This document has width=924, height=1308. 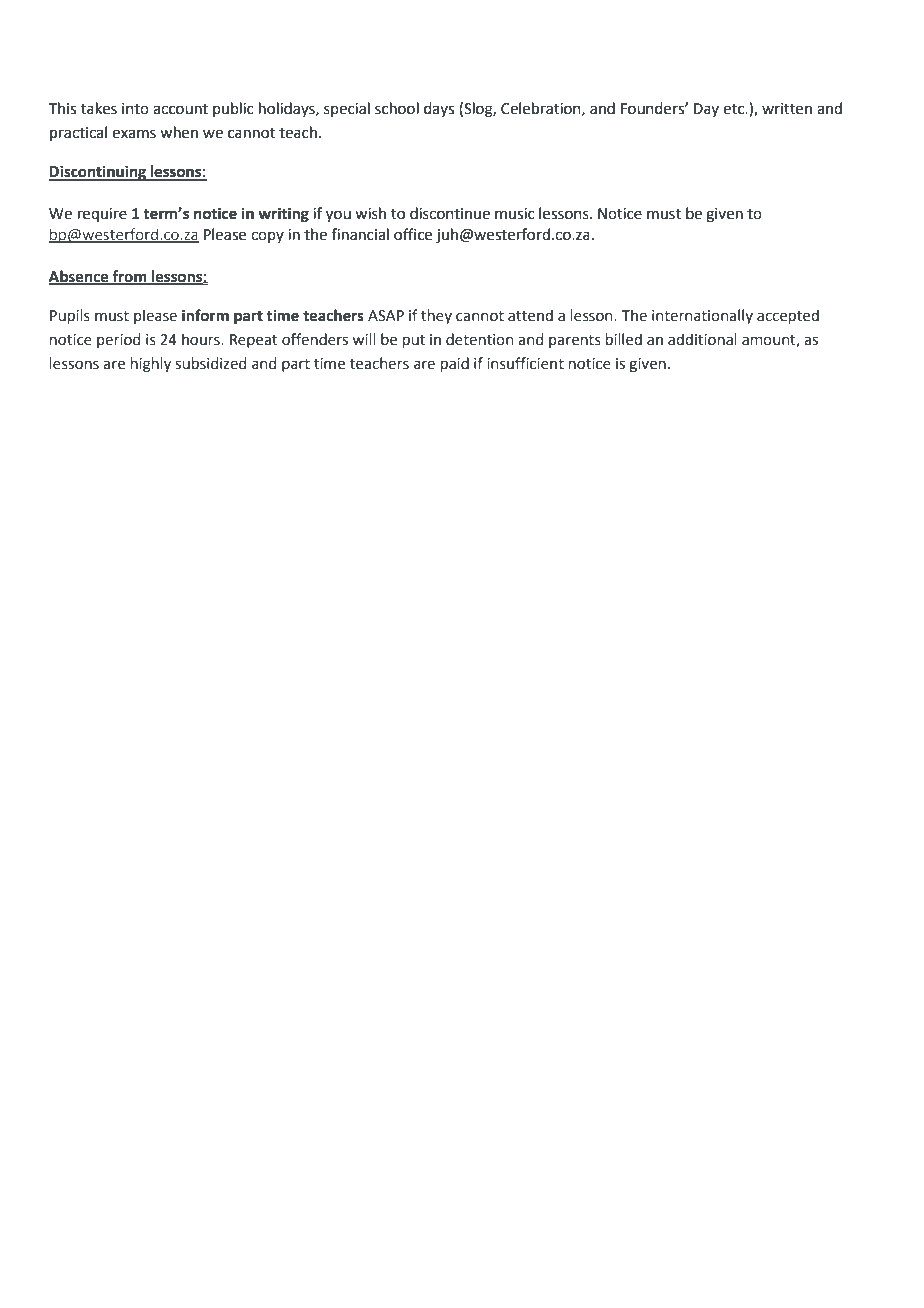 What do you see at coordinates (450, 213) in the document?
I see `discontinue` at bounding box center [450, 213].
